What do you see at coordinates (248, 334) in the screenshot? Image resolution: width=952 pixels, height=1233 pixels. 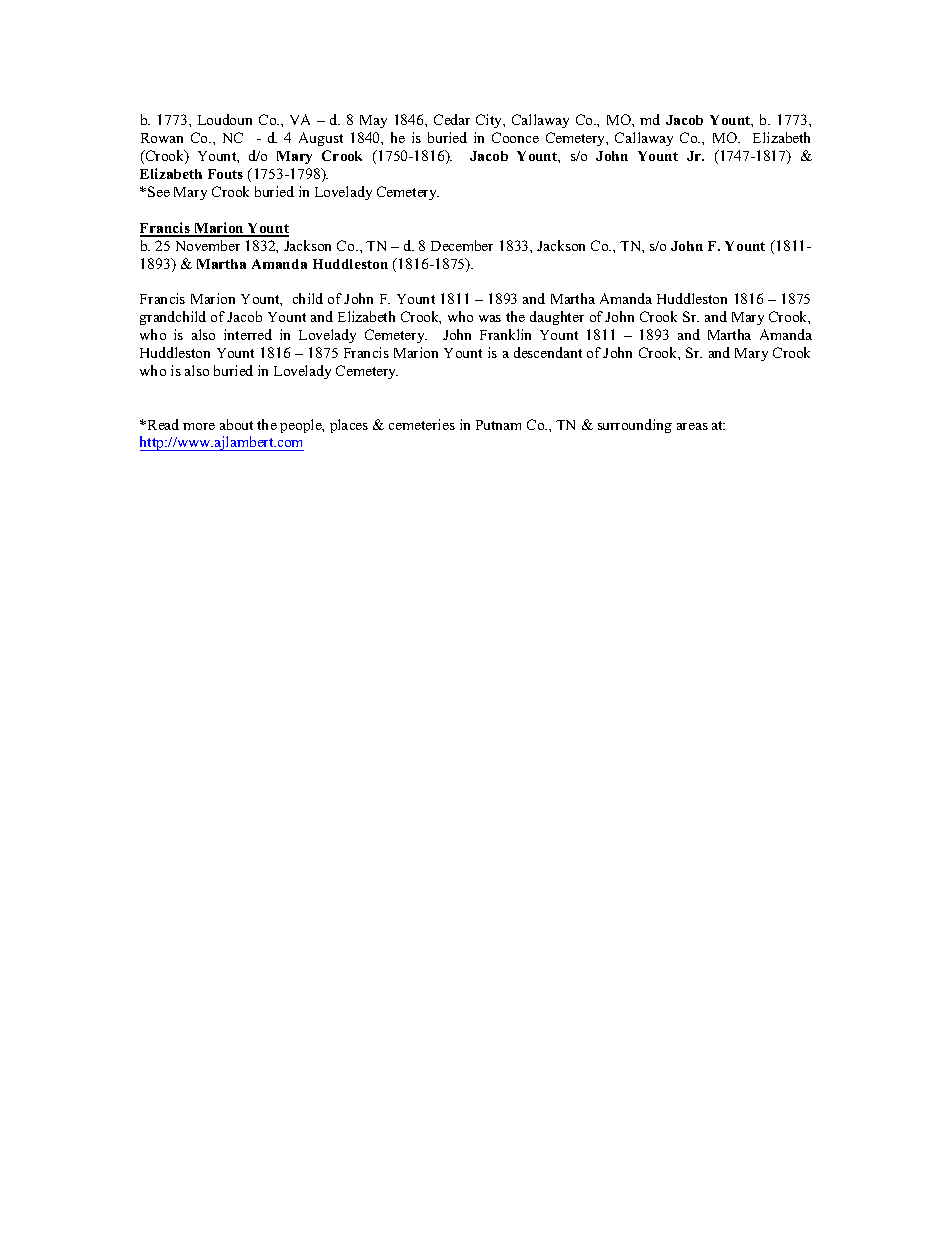 I see `interred` at bounding box center [248, 334].
